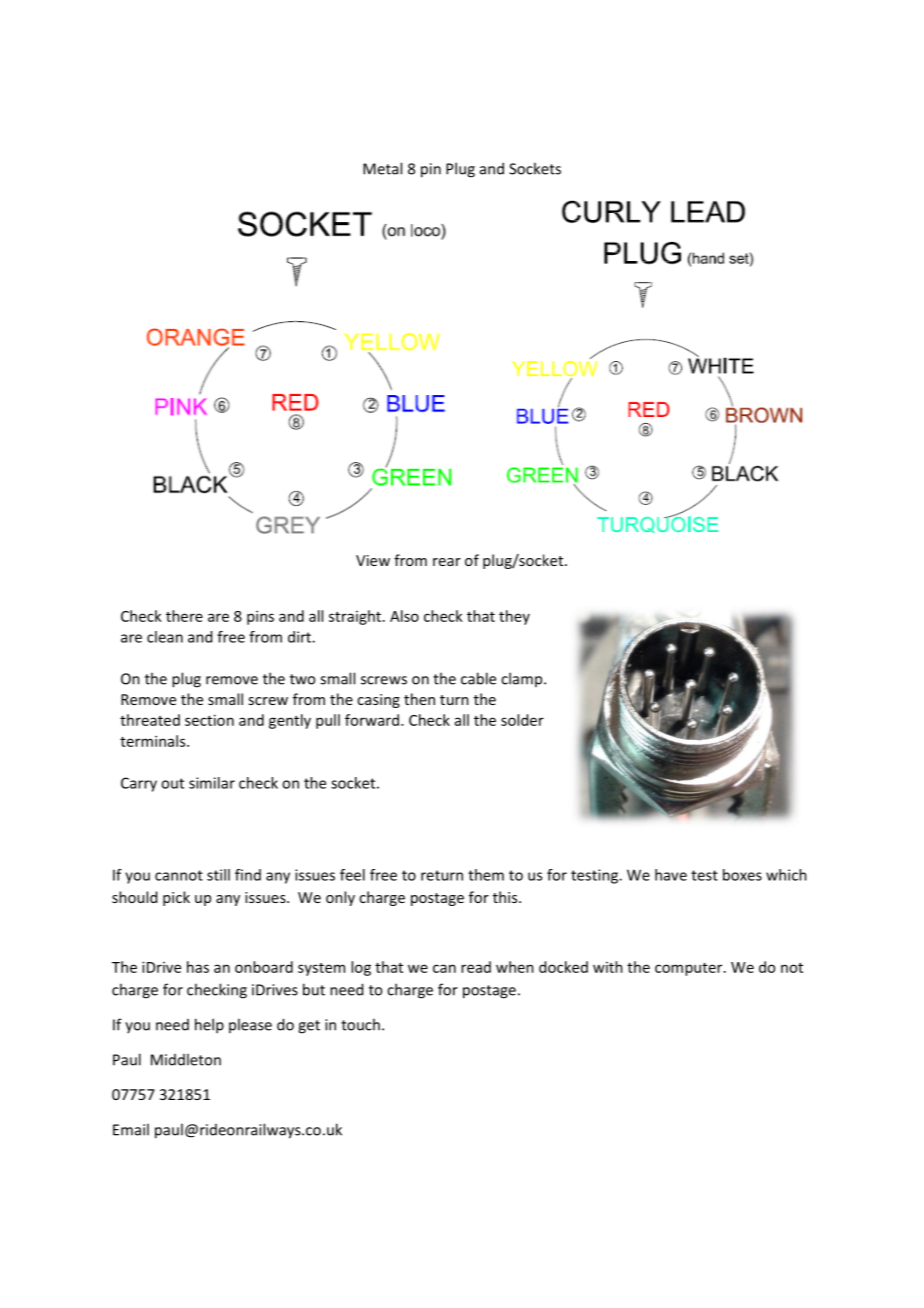 The image size is (924, 1308). What do you see at coordinates (514, 617) in the page?
I see `they` at bounding box center [514, 617].
